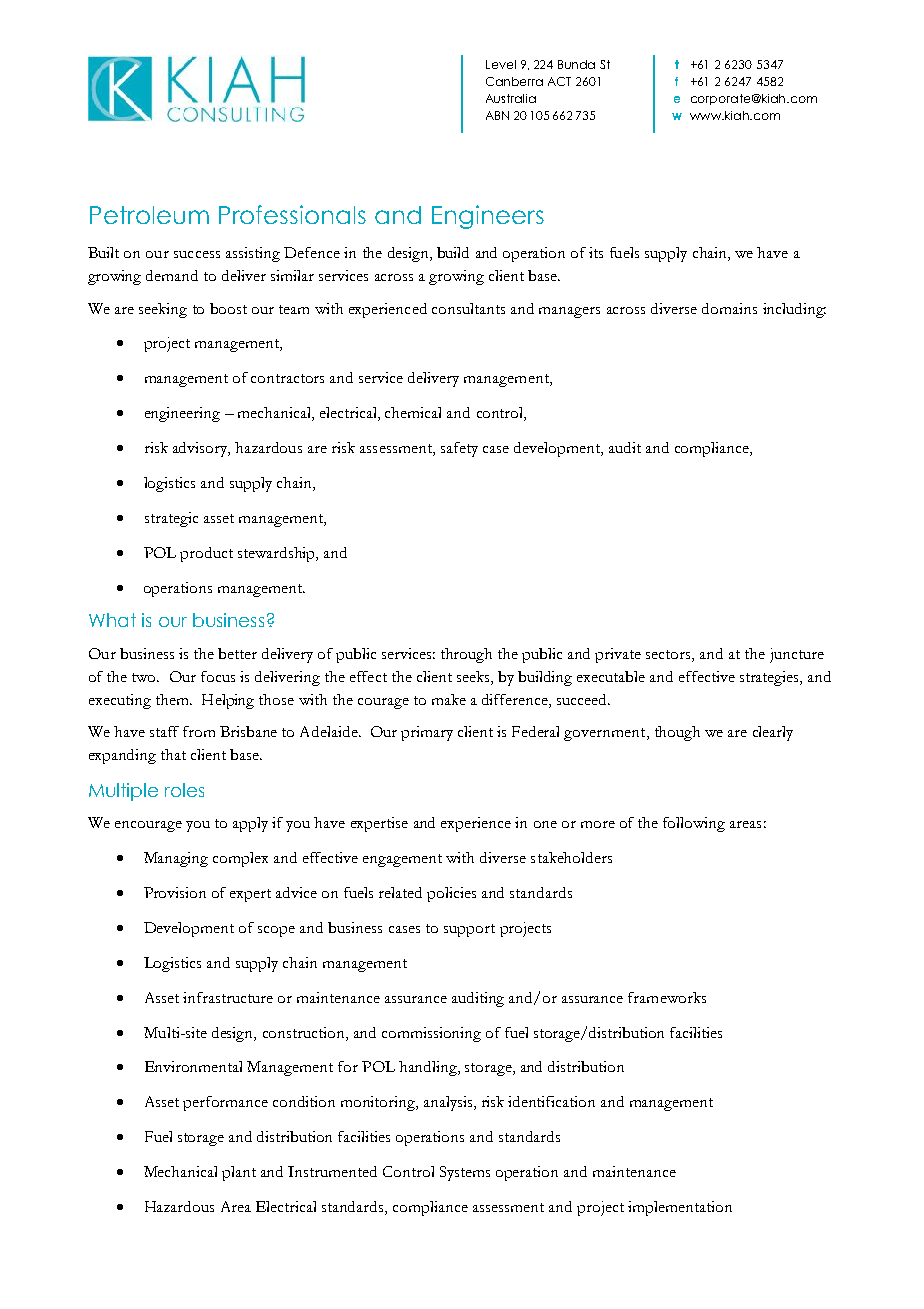 The height and width of the page is (1309, 924). I want to click on frameworks, so click(667, 997).
